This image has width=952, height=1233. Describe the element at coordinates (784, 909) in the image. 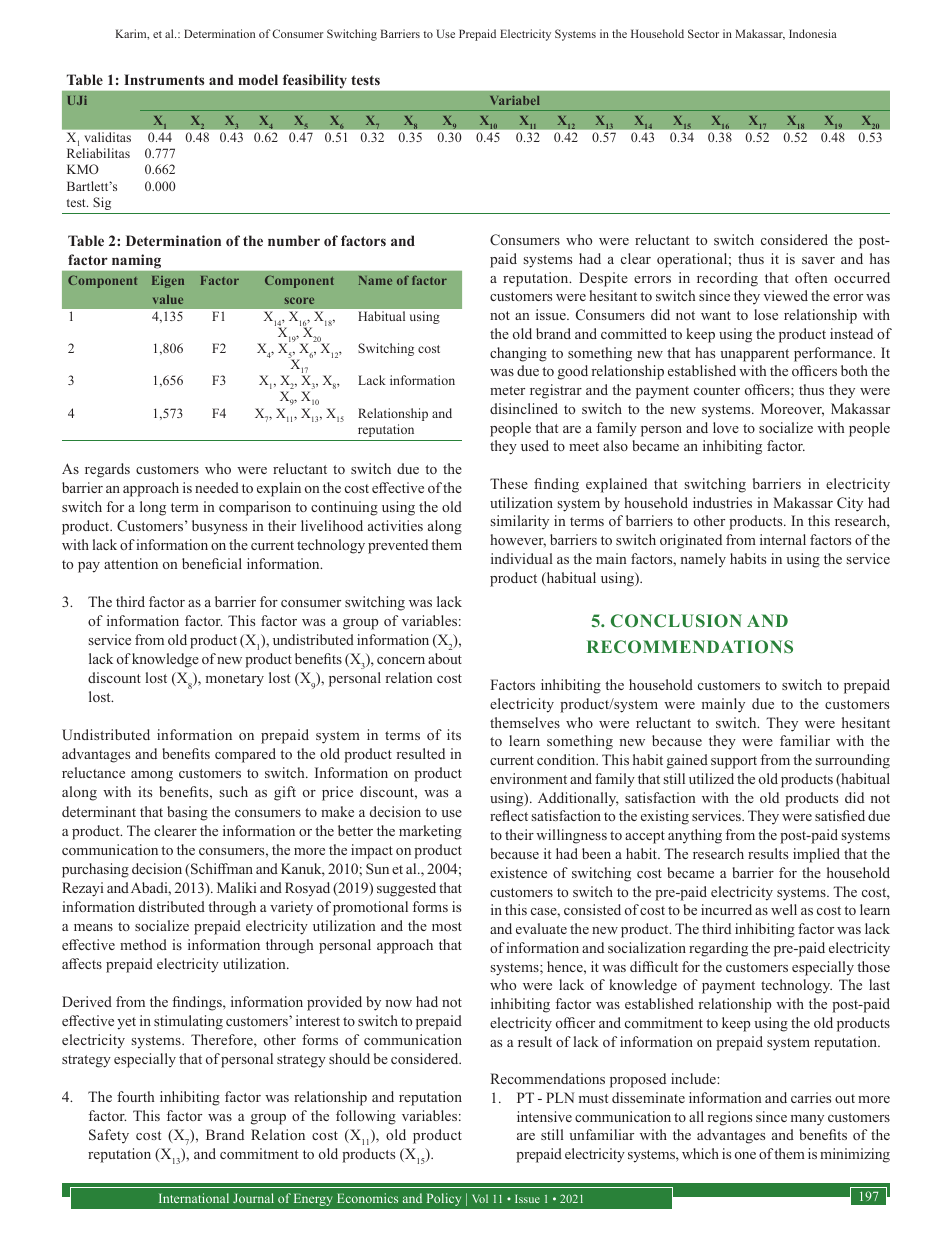

I see `well` at that location.
